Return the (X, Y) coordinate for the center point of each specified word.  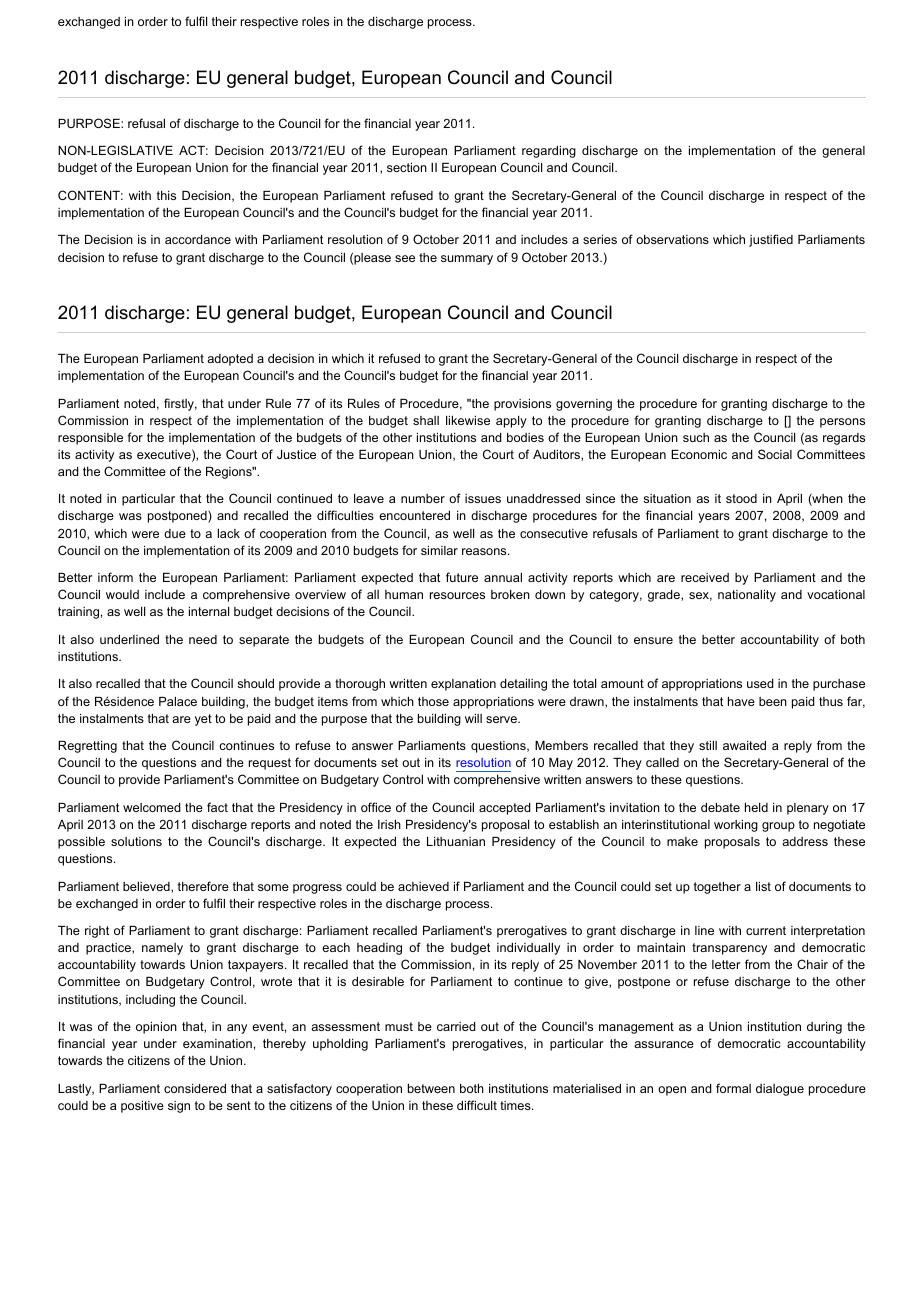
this (166, 195)
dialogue (780, 1090)
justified (771, 240)
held (756, 807)
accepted (505, 809)
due (175, 533)
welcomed (152, 807)
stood (741, 498)
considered (195, 1088)
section (407, 167)
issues (483, 498)
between (431, 1088)
